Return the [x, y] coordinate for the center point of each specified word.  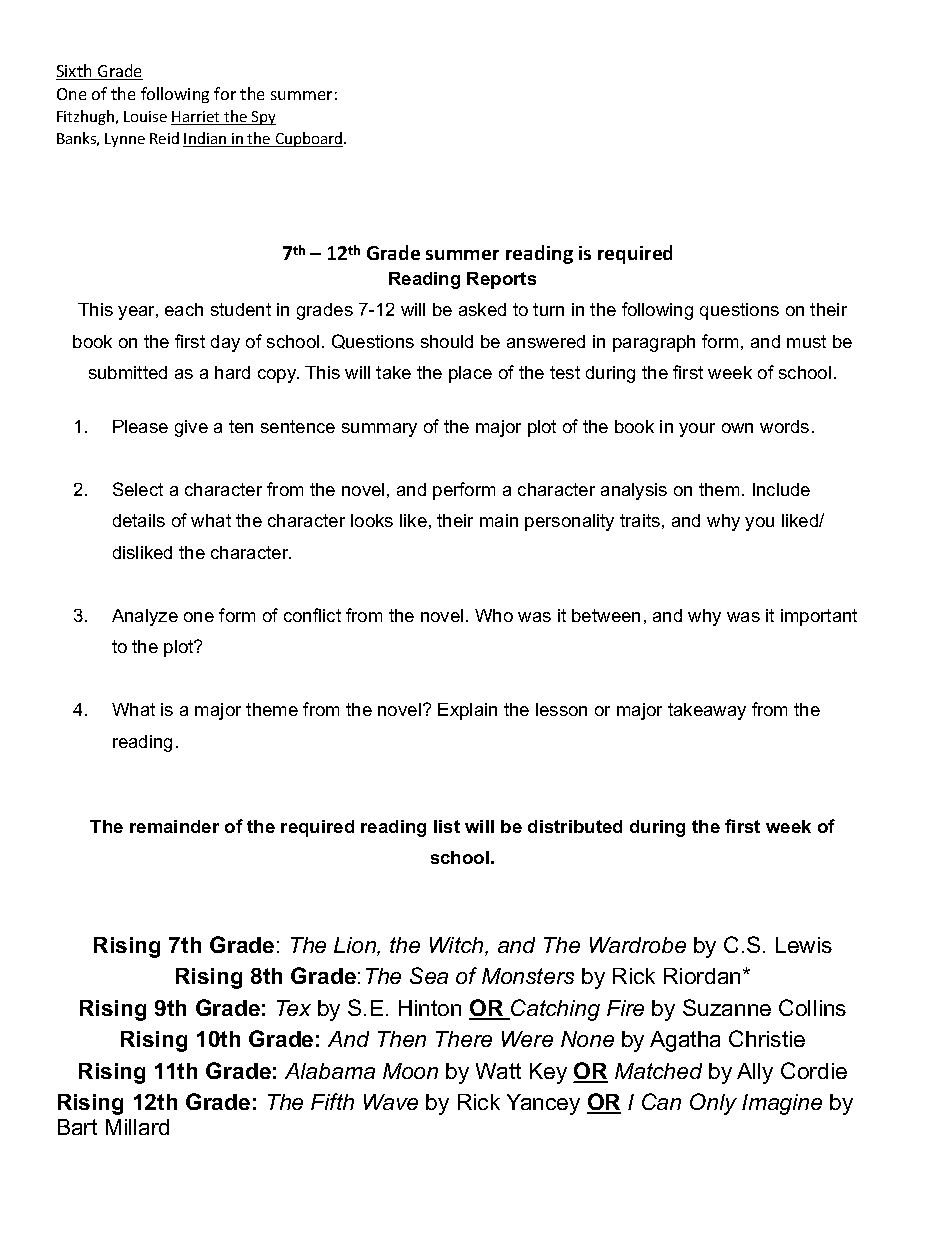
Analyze [145, 617]
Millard [137, 1127]
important [819, 617]
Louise [145, 116]
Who [494, 615]
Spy [263, 118]
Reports [501, 280]
